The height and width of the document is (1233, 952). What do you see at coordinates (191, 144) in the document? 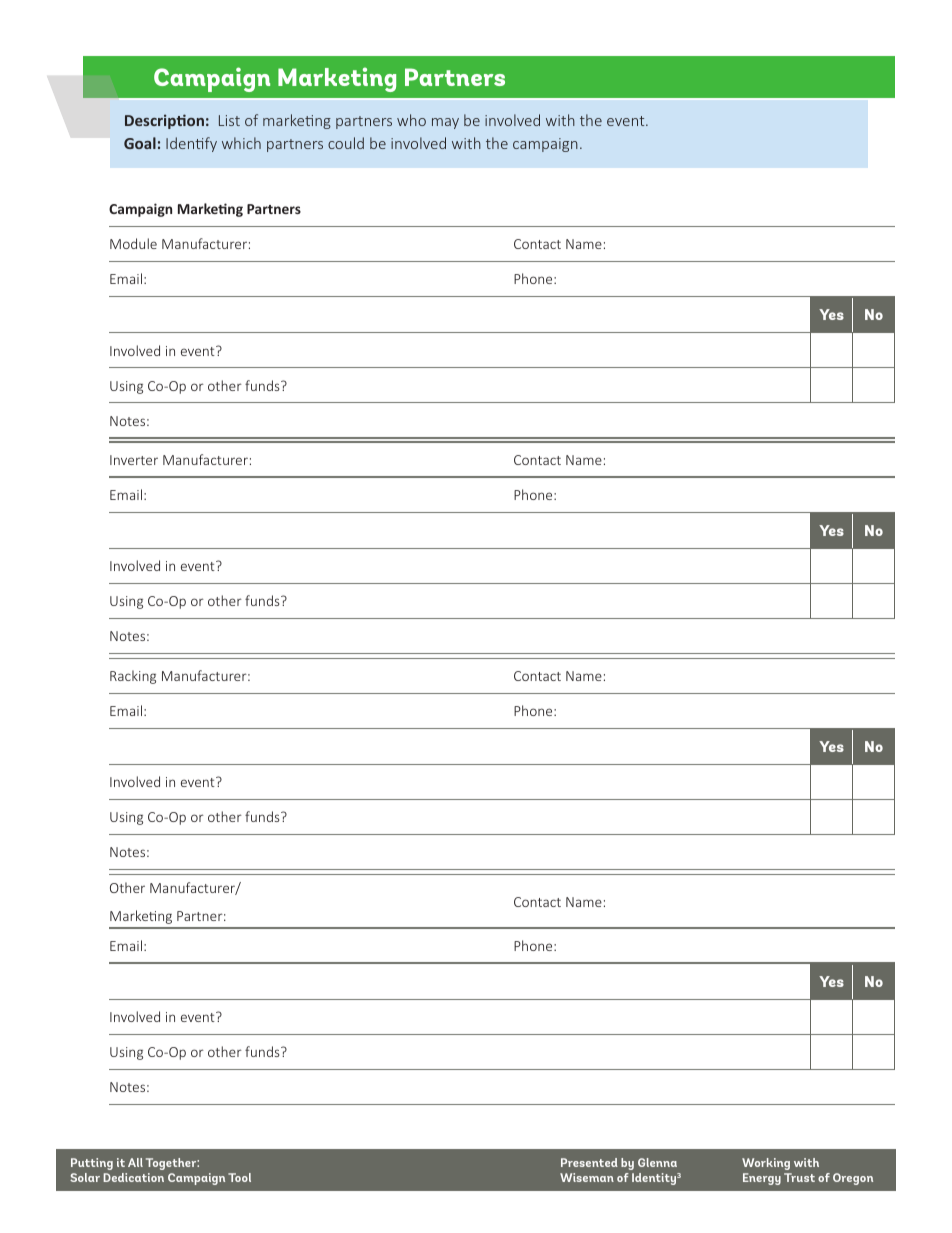
I see `Identify` at bounding box center [191, 144].
